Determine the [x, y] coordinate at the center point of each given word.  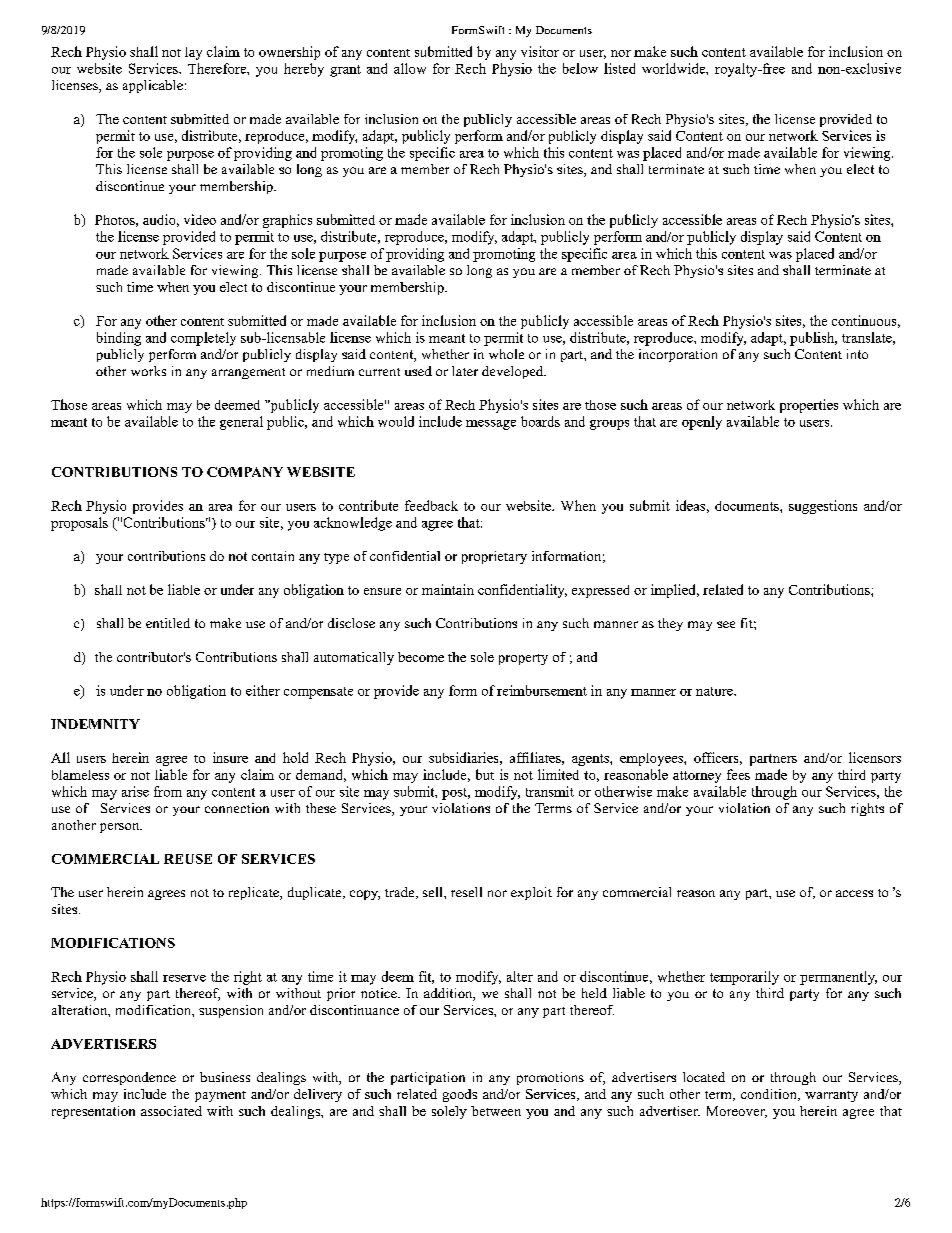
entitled [168, 623]
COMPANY [245, 472]
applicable [153, 86]
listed [619, 68]
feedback [431, 505]
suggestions [823, 507]
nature [715, 691]
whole [506, 354]
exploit [531, 893]
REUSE [188, 859]
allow [410, 68]
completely [203, 339]
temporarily [744, 978]
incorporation [678, 355]
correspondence [129, 1078]
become [421, 657]
